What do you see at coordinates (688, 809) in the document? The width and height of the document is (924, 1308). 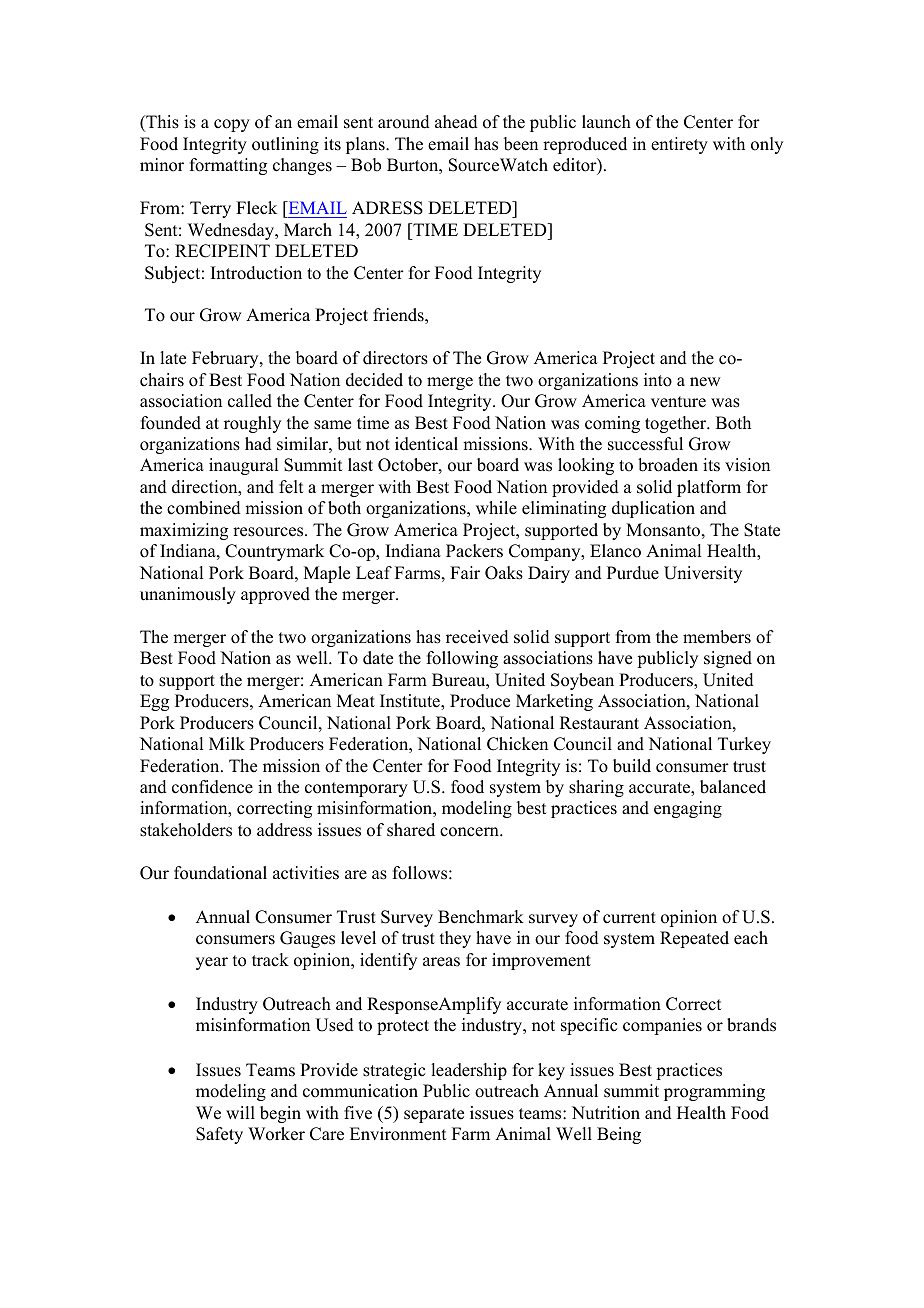 I see `engaging` at bounding box center [688, 809].
